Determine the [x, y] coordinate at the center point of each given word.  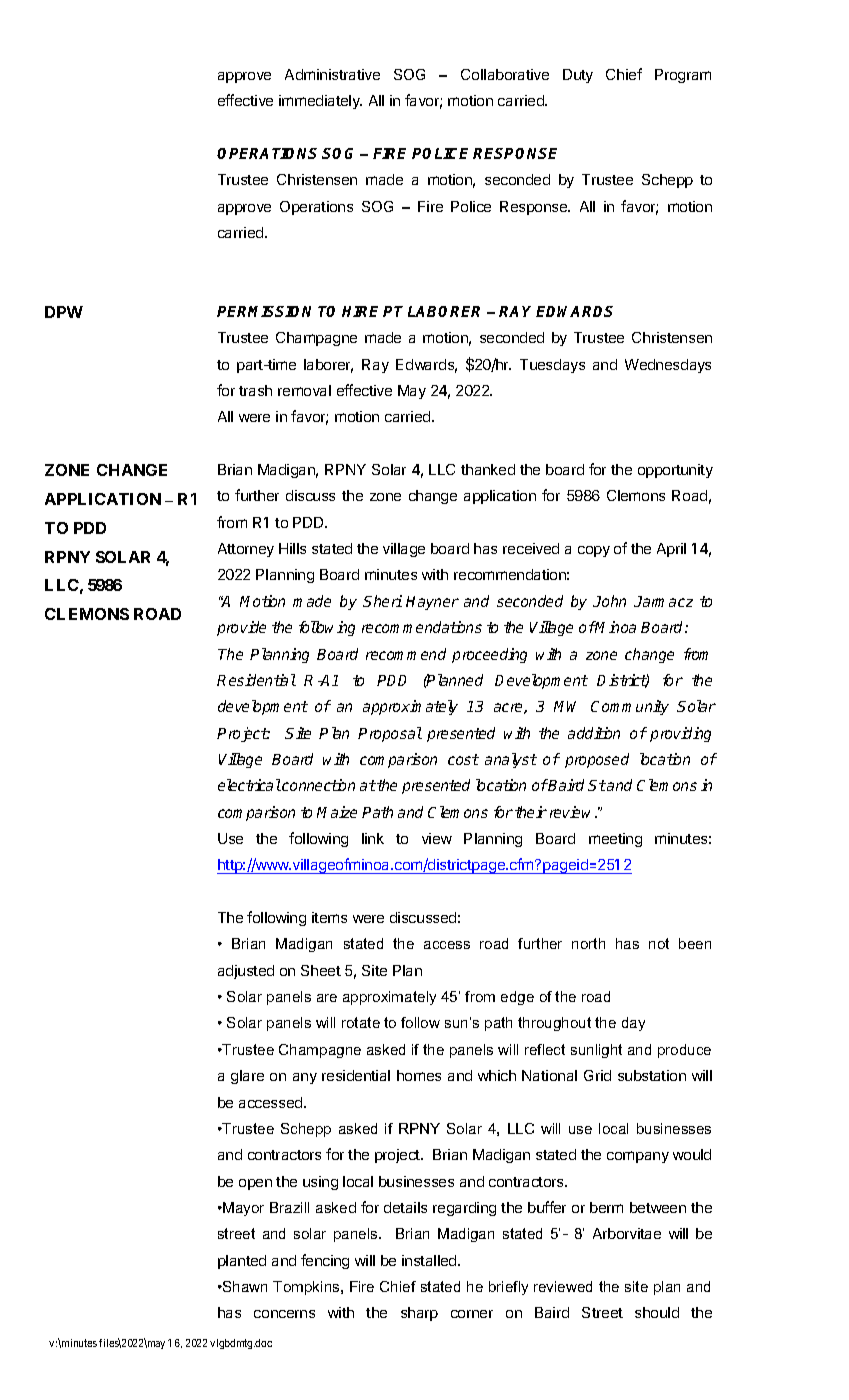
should [657, 1312]
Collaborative [505, 74]
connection [318, 785]
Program [683, 76]
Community [630, 707]
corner [472, 1314]
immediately [320, 102]
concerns [284, 1314]
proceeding [489, 655]
